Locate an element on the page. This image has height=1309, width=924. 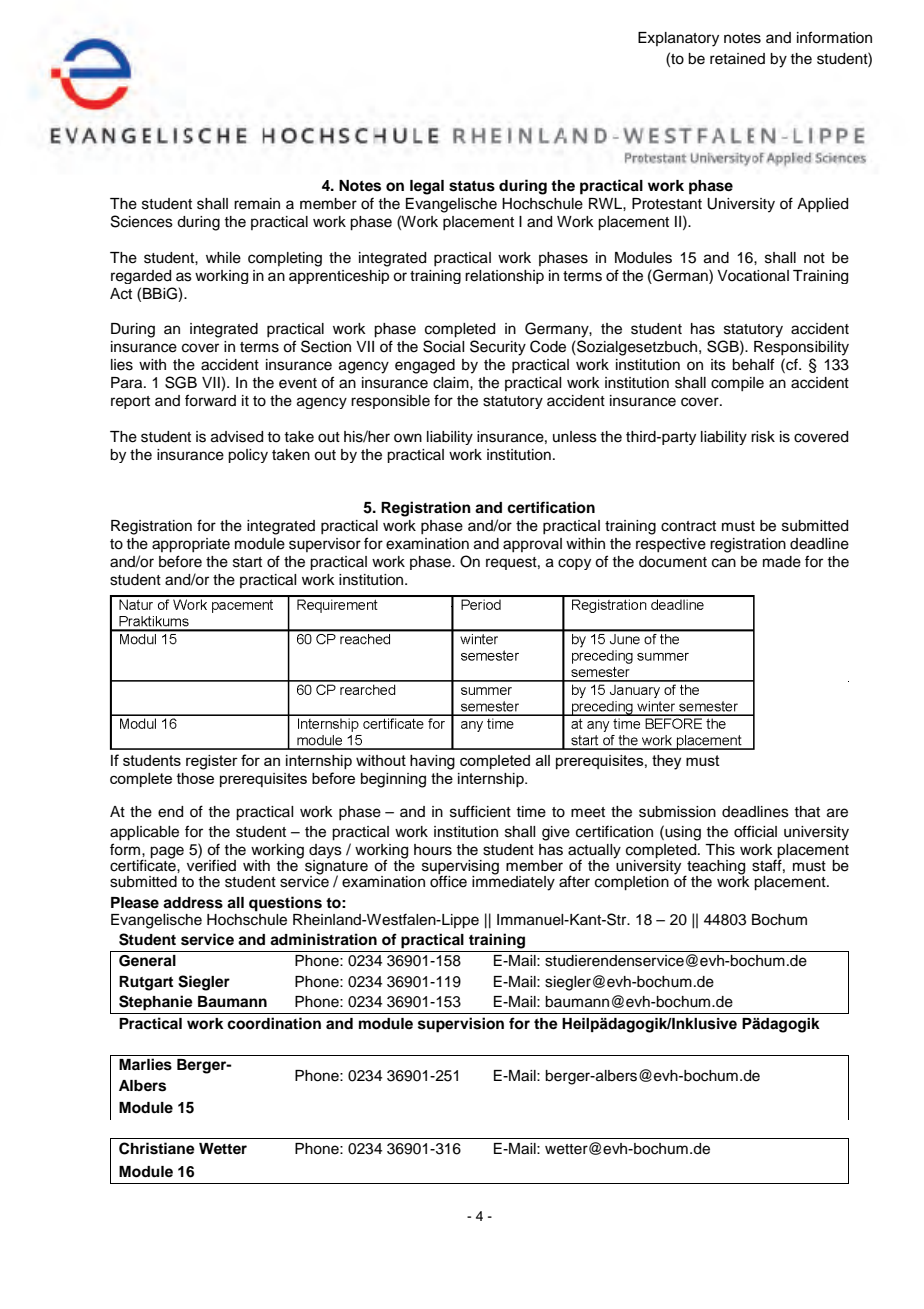
remain is located at coordinates (257, 204).
